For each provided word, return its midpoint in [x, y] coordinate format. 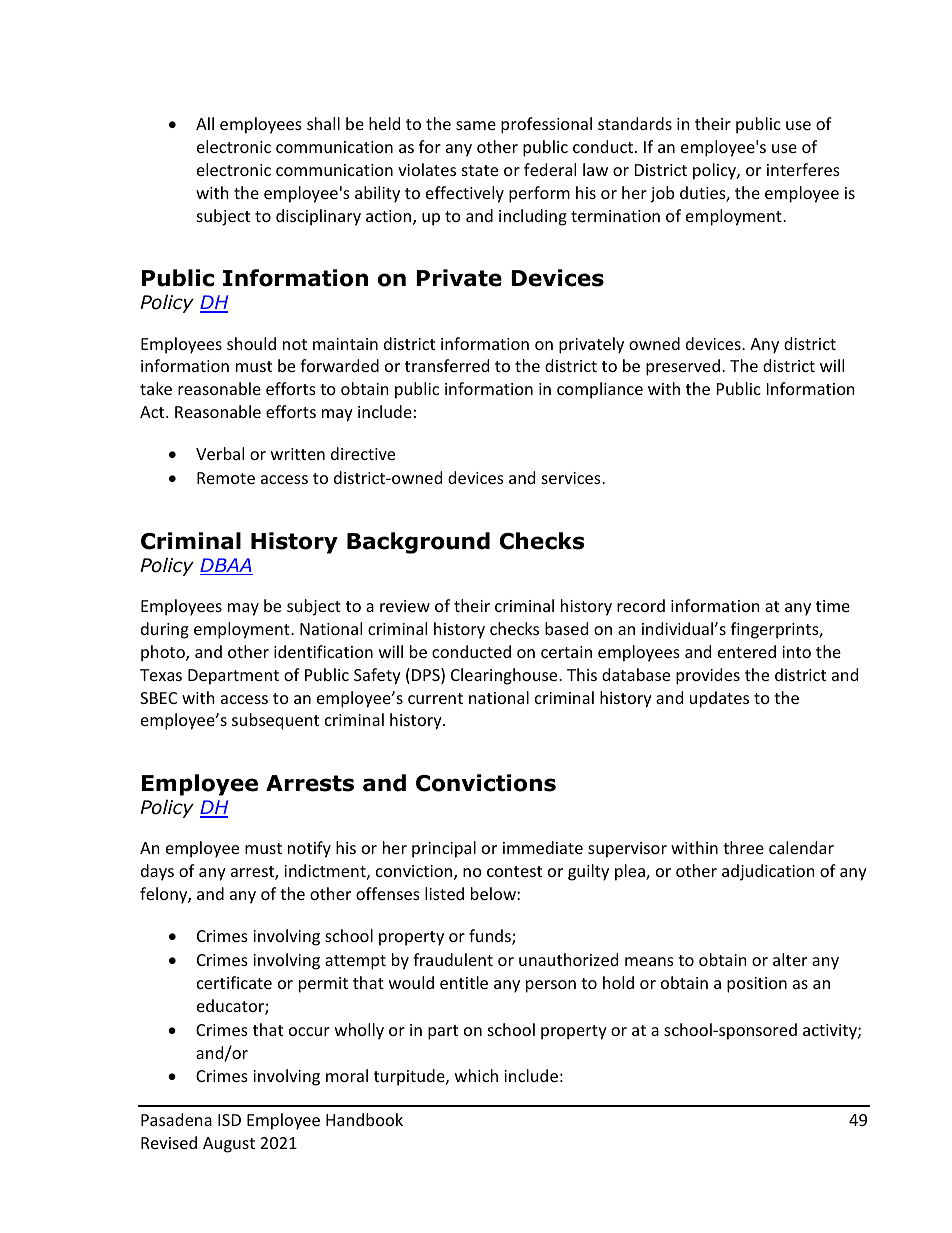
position [757, 985]
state [480, 170]
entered [747, 651]
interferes [803, 169]
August [229, 1145]
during [165, 630]
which [476, 1075]
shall [323, 123]
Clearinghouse [505, 676]
